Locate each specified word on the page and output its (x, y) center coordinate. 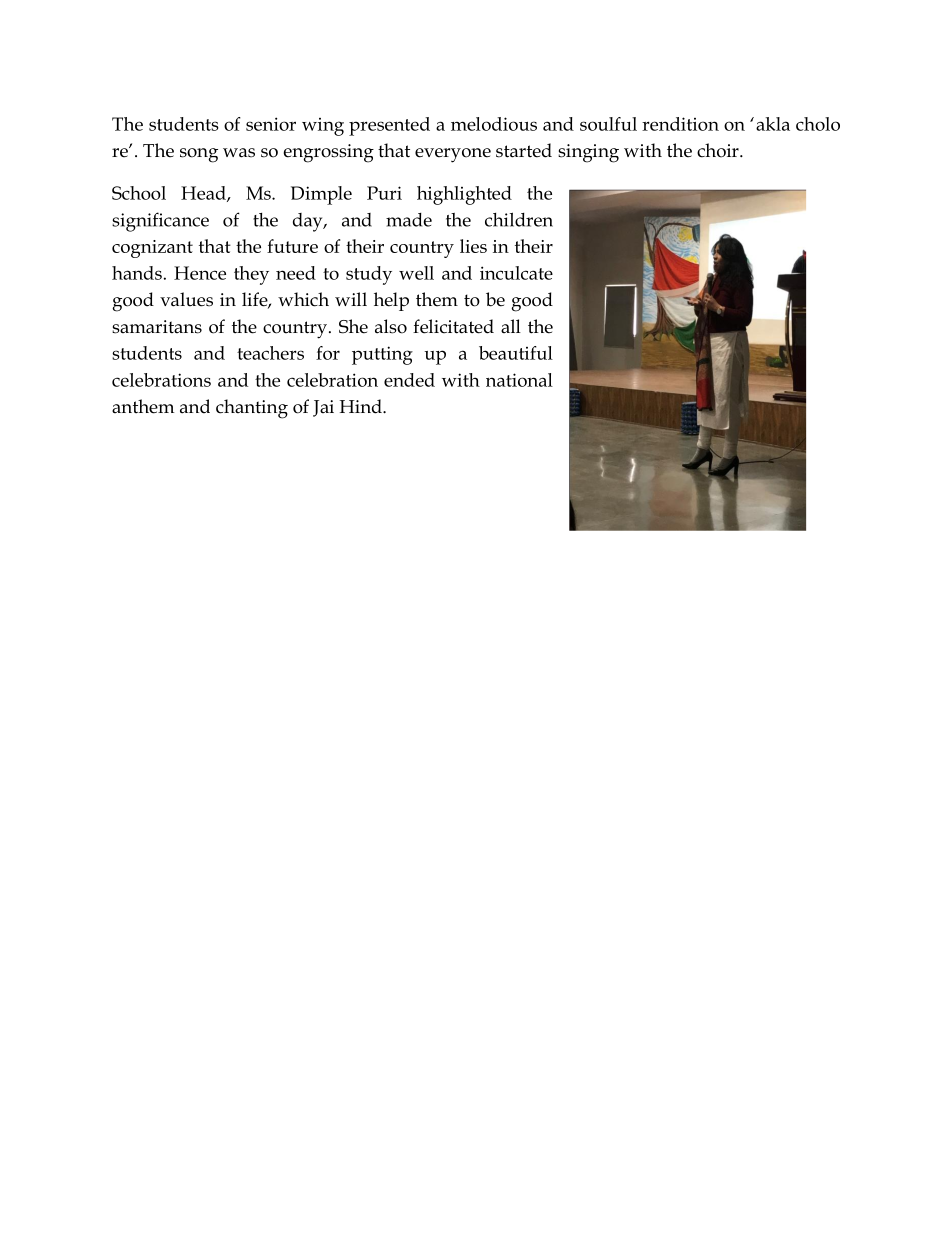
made (409, 220)
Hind (361, 406)
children (519, 219)
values (186, 299)
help (391, 301)
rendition (680, 124)
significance (160, 222)
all (511, 326)
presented (389, 126)
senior (271, 124)
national (519, 380)
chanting (252, 409)
